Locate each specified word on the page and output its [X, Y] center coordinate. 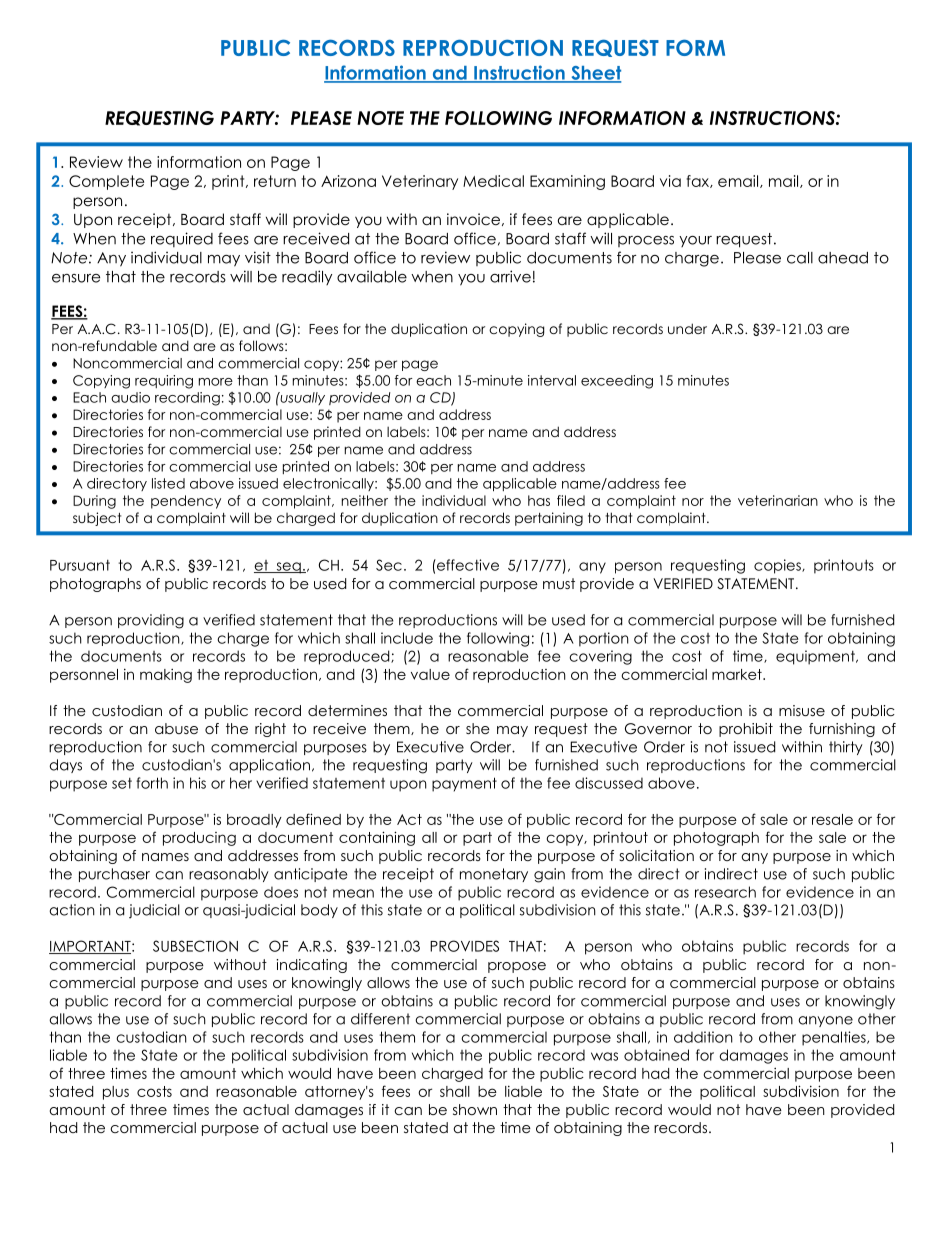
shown [475, 1109]
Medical [493, 181]
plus [116, 1093]
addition [703, 1037]
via [670, 181]
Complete [106, 182]
